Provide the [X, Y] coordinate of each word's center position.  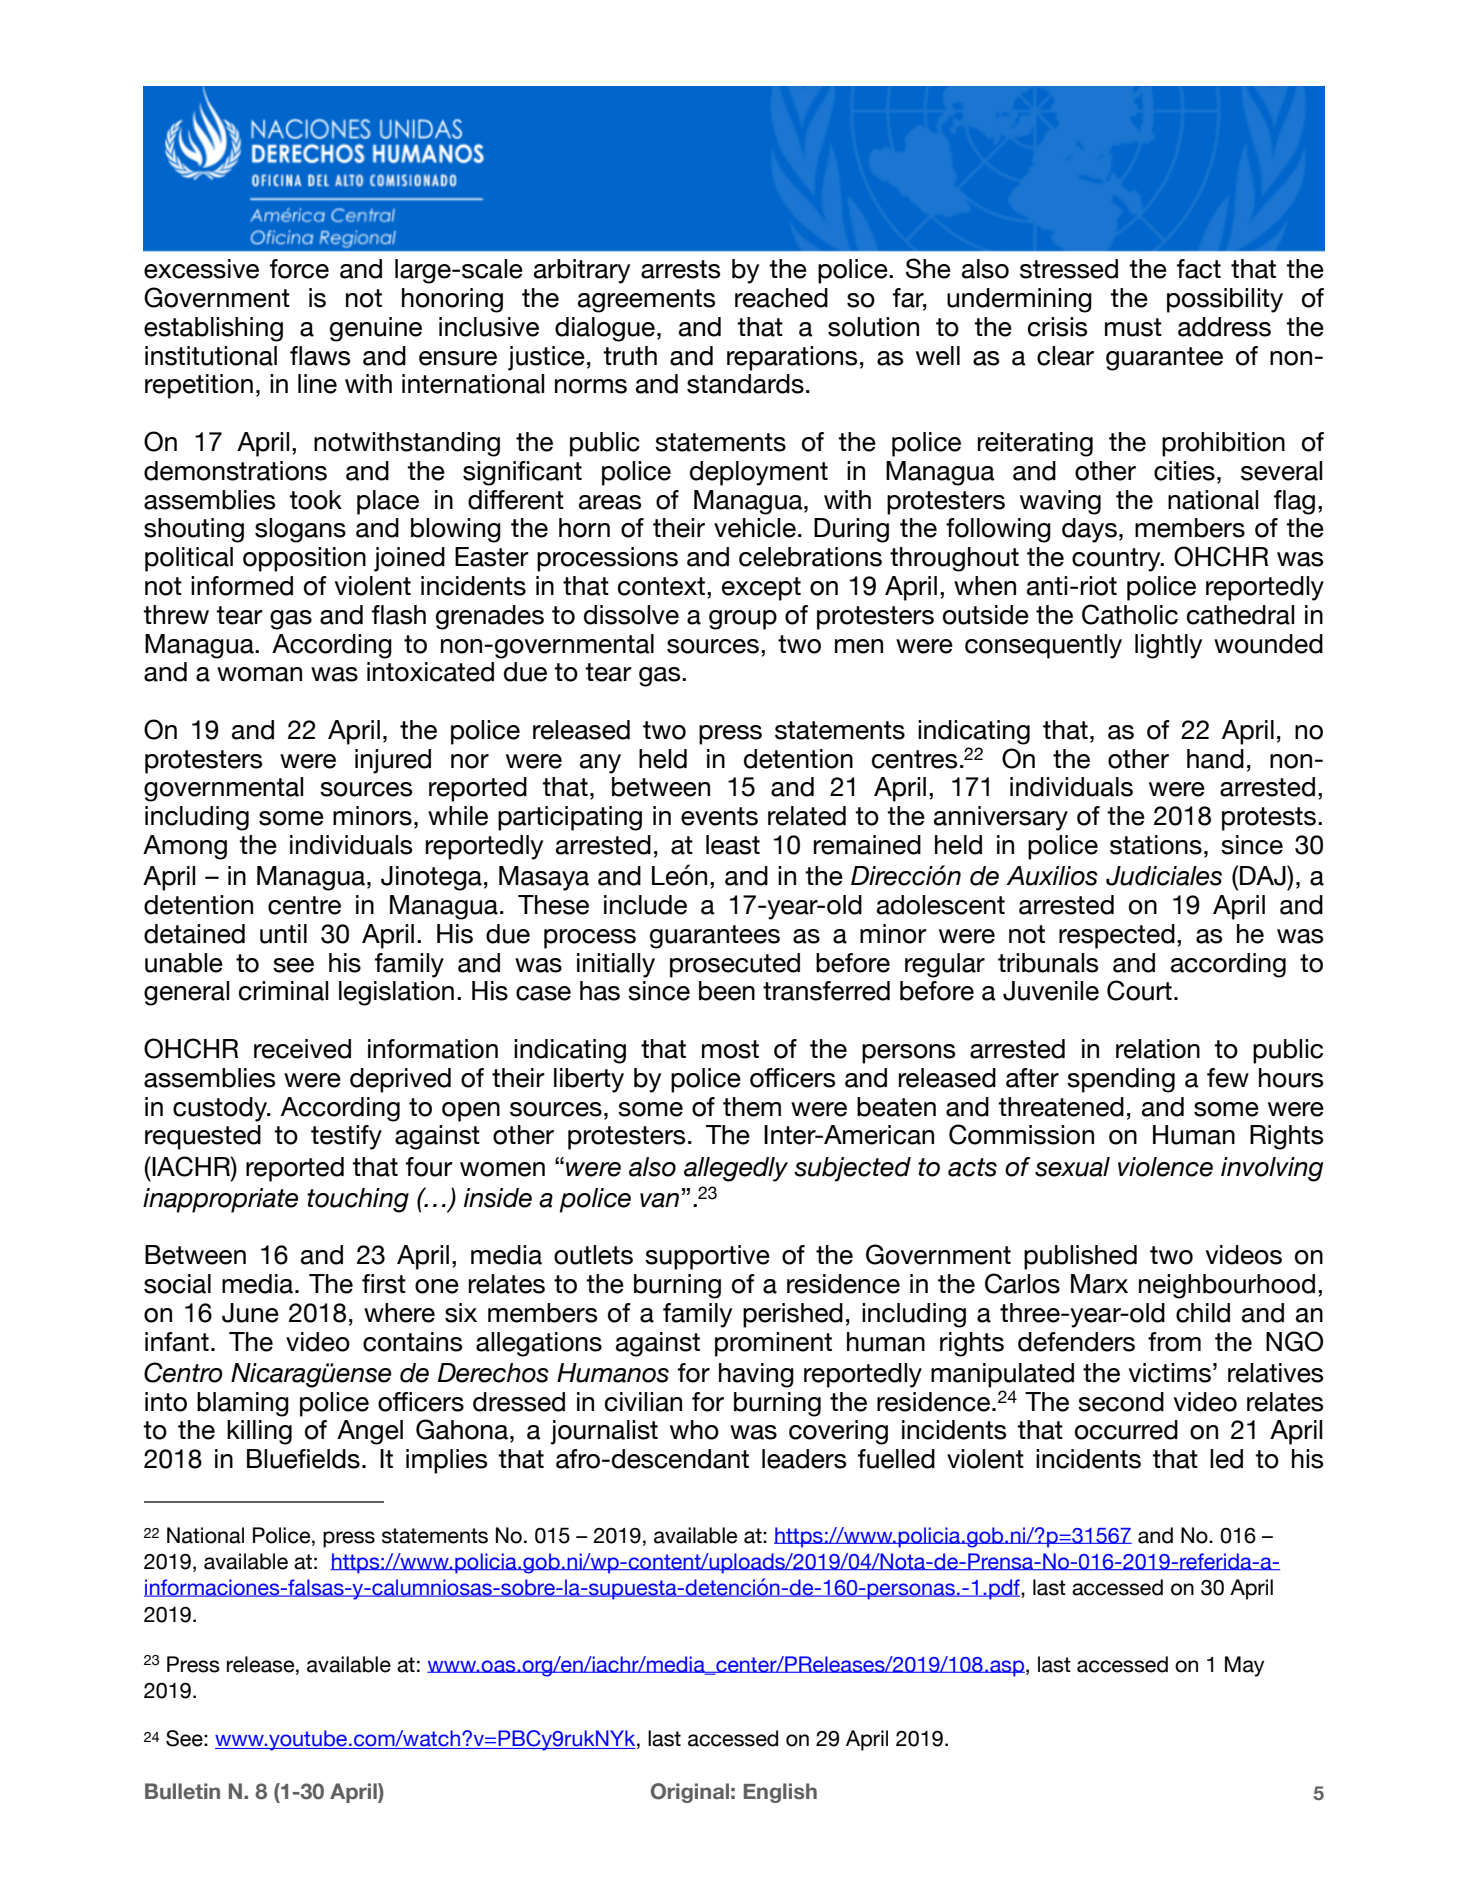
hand [1215, 759]
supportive [707, 1257]
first [384, 1284]
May [1244, 1666]
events [719, 816]
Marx [1099, 1284]
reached [781, 298]
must [1133, 327]
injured [393, 761]
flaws [320, 356]
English [780, 1793]
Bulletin [182, 1791]
